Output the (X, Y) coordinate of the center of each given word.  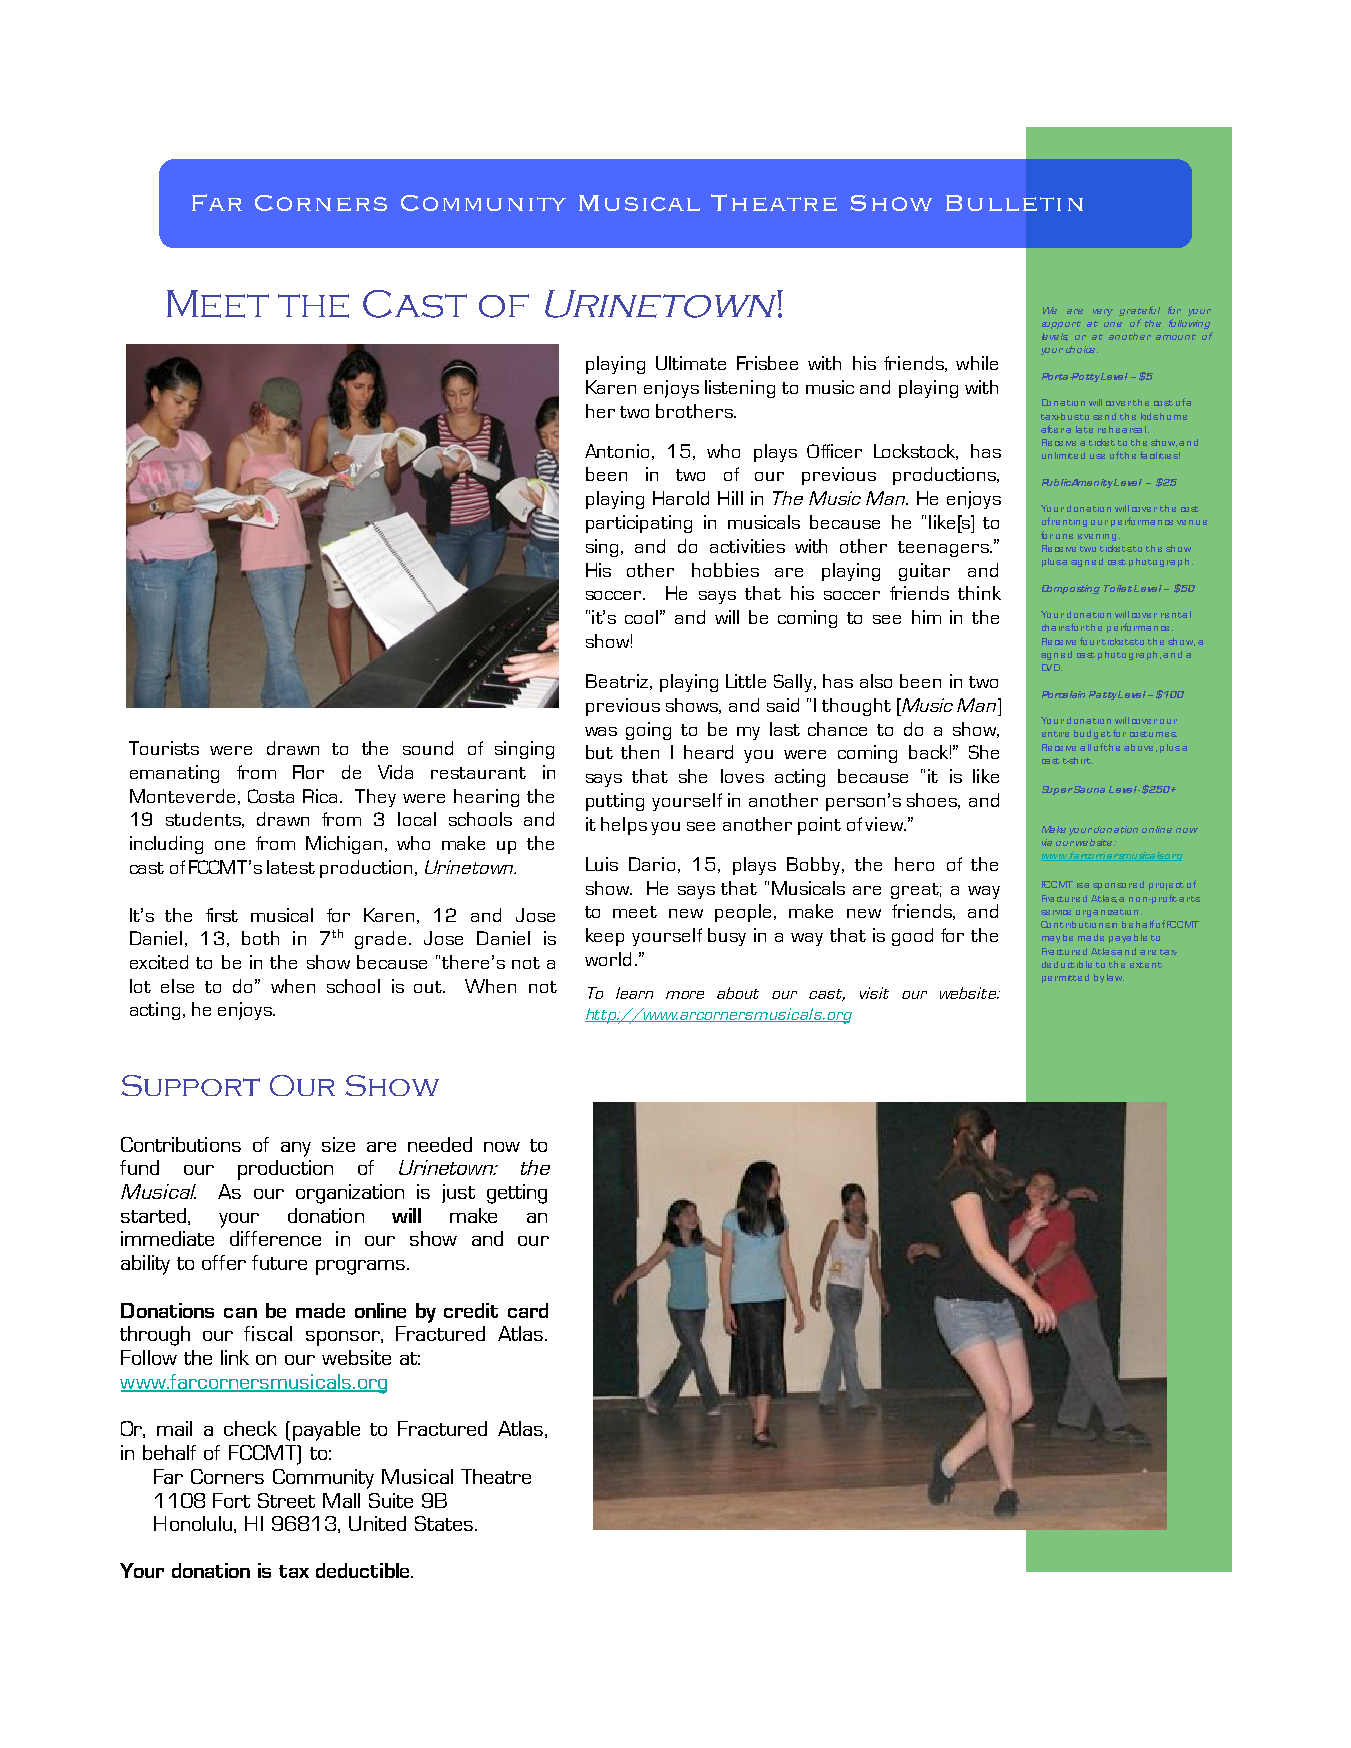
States (444, 1523)
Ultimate (691, 363)
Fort (231, 1500)
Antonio (617, 451)
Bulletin (1014, 203)
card (528, 1310)
